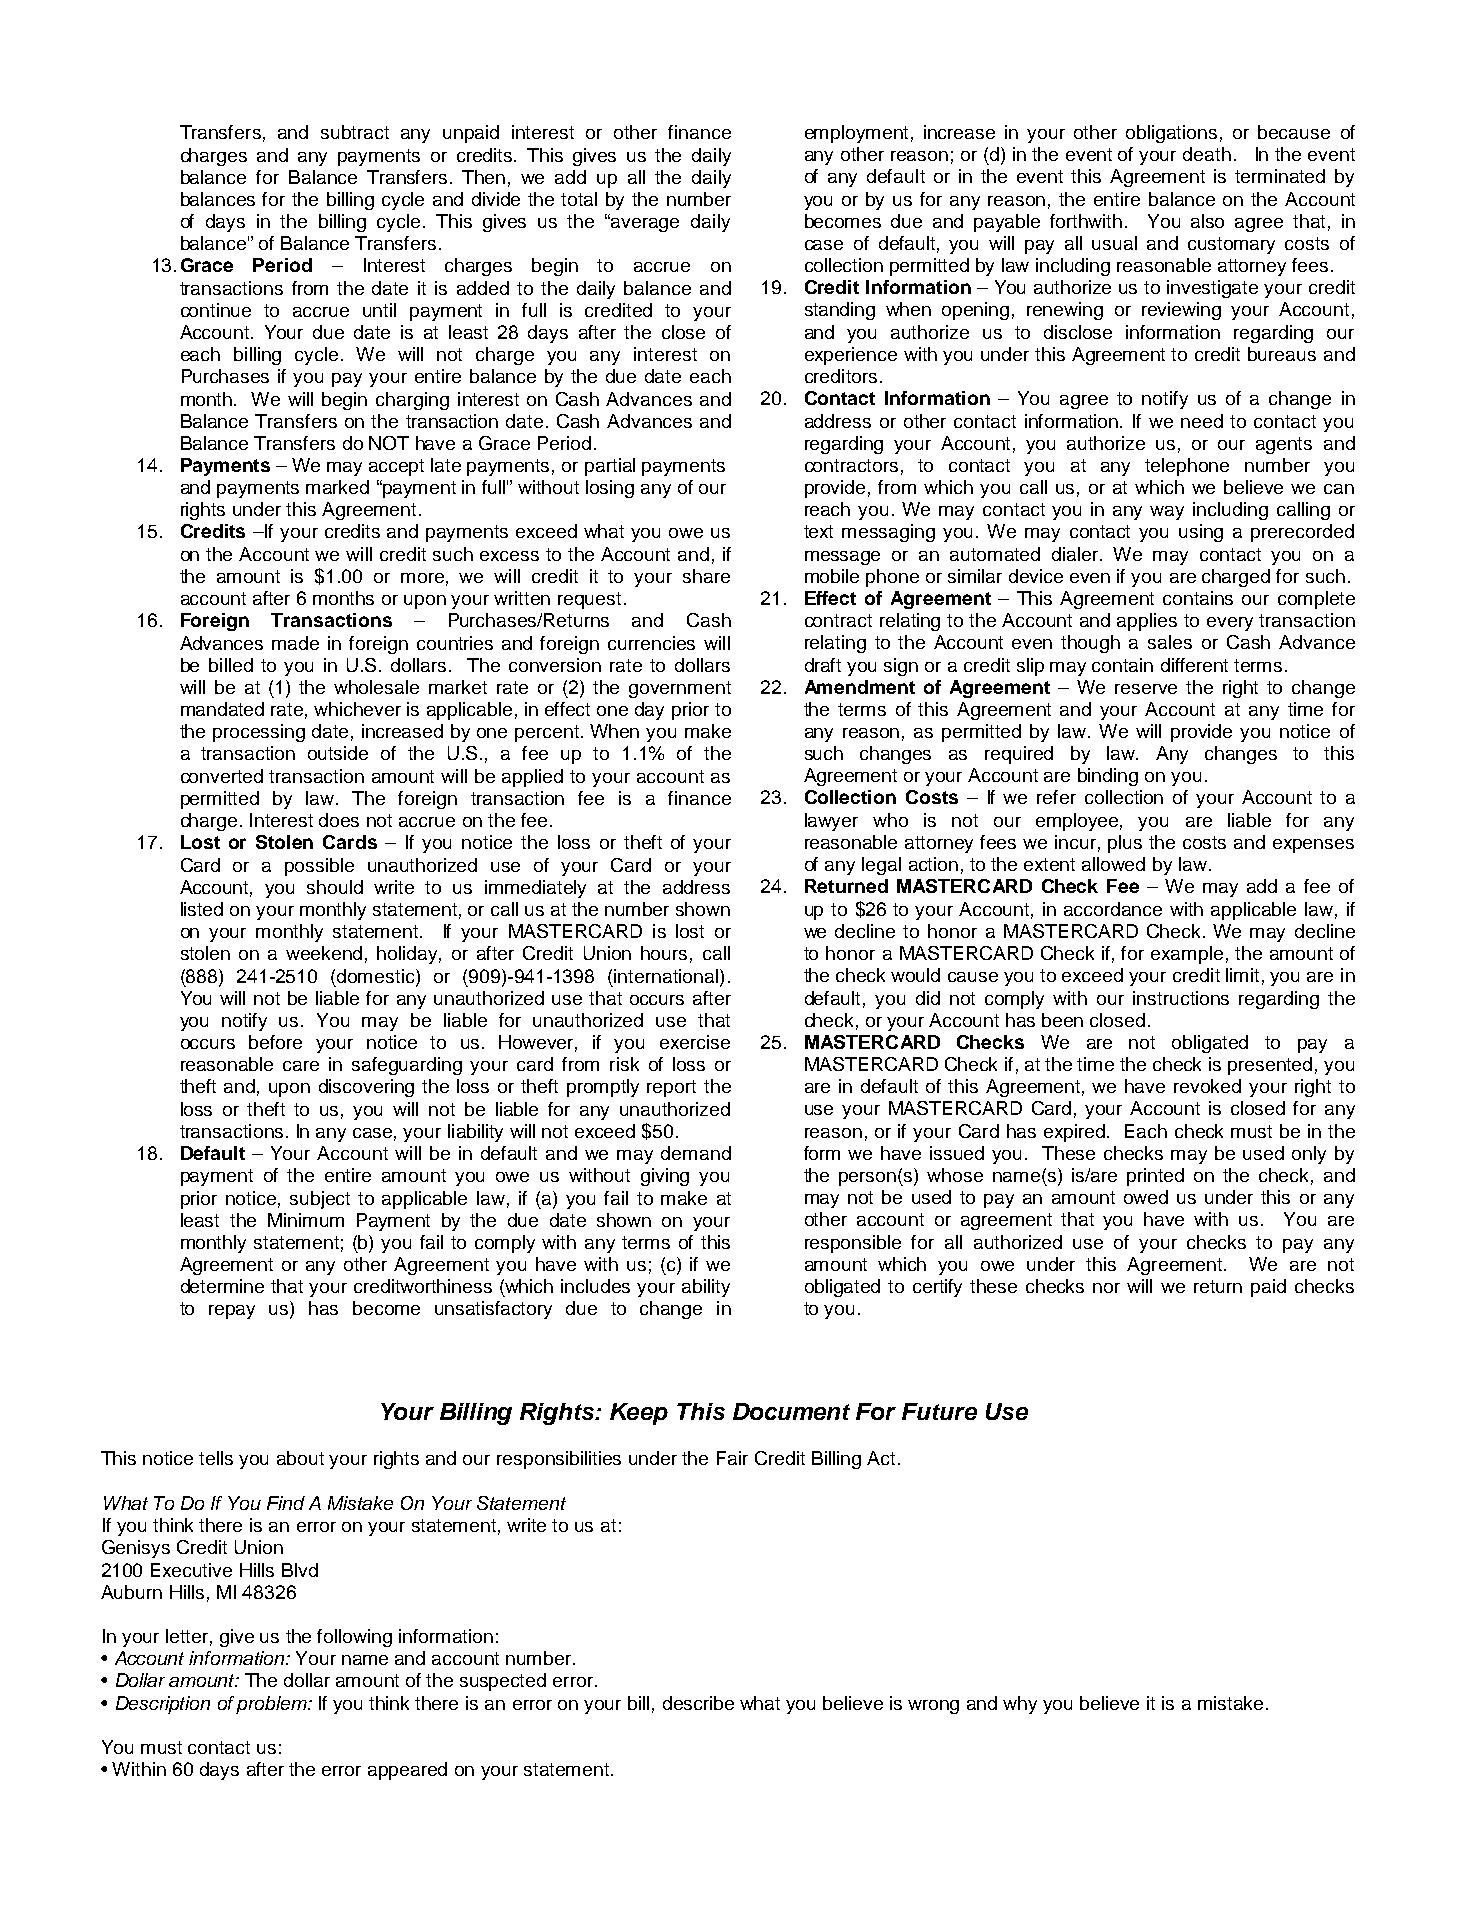 This image has width=1477, height=1911. Describe the element at coordinates (324, 953) in the image. I see `weekend` at that location.
